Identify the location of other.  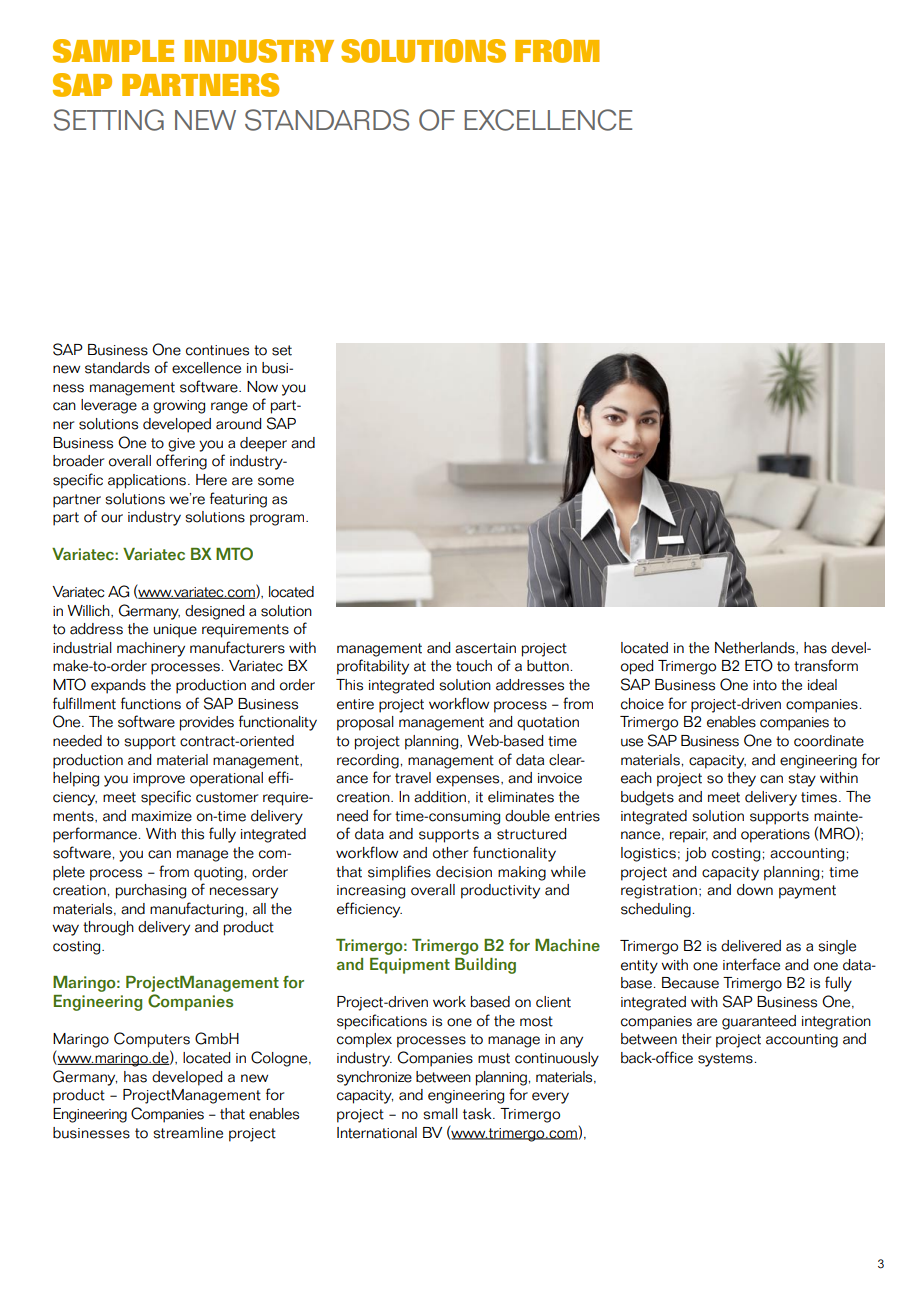
(450, 853).
